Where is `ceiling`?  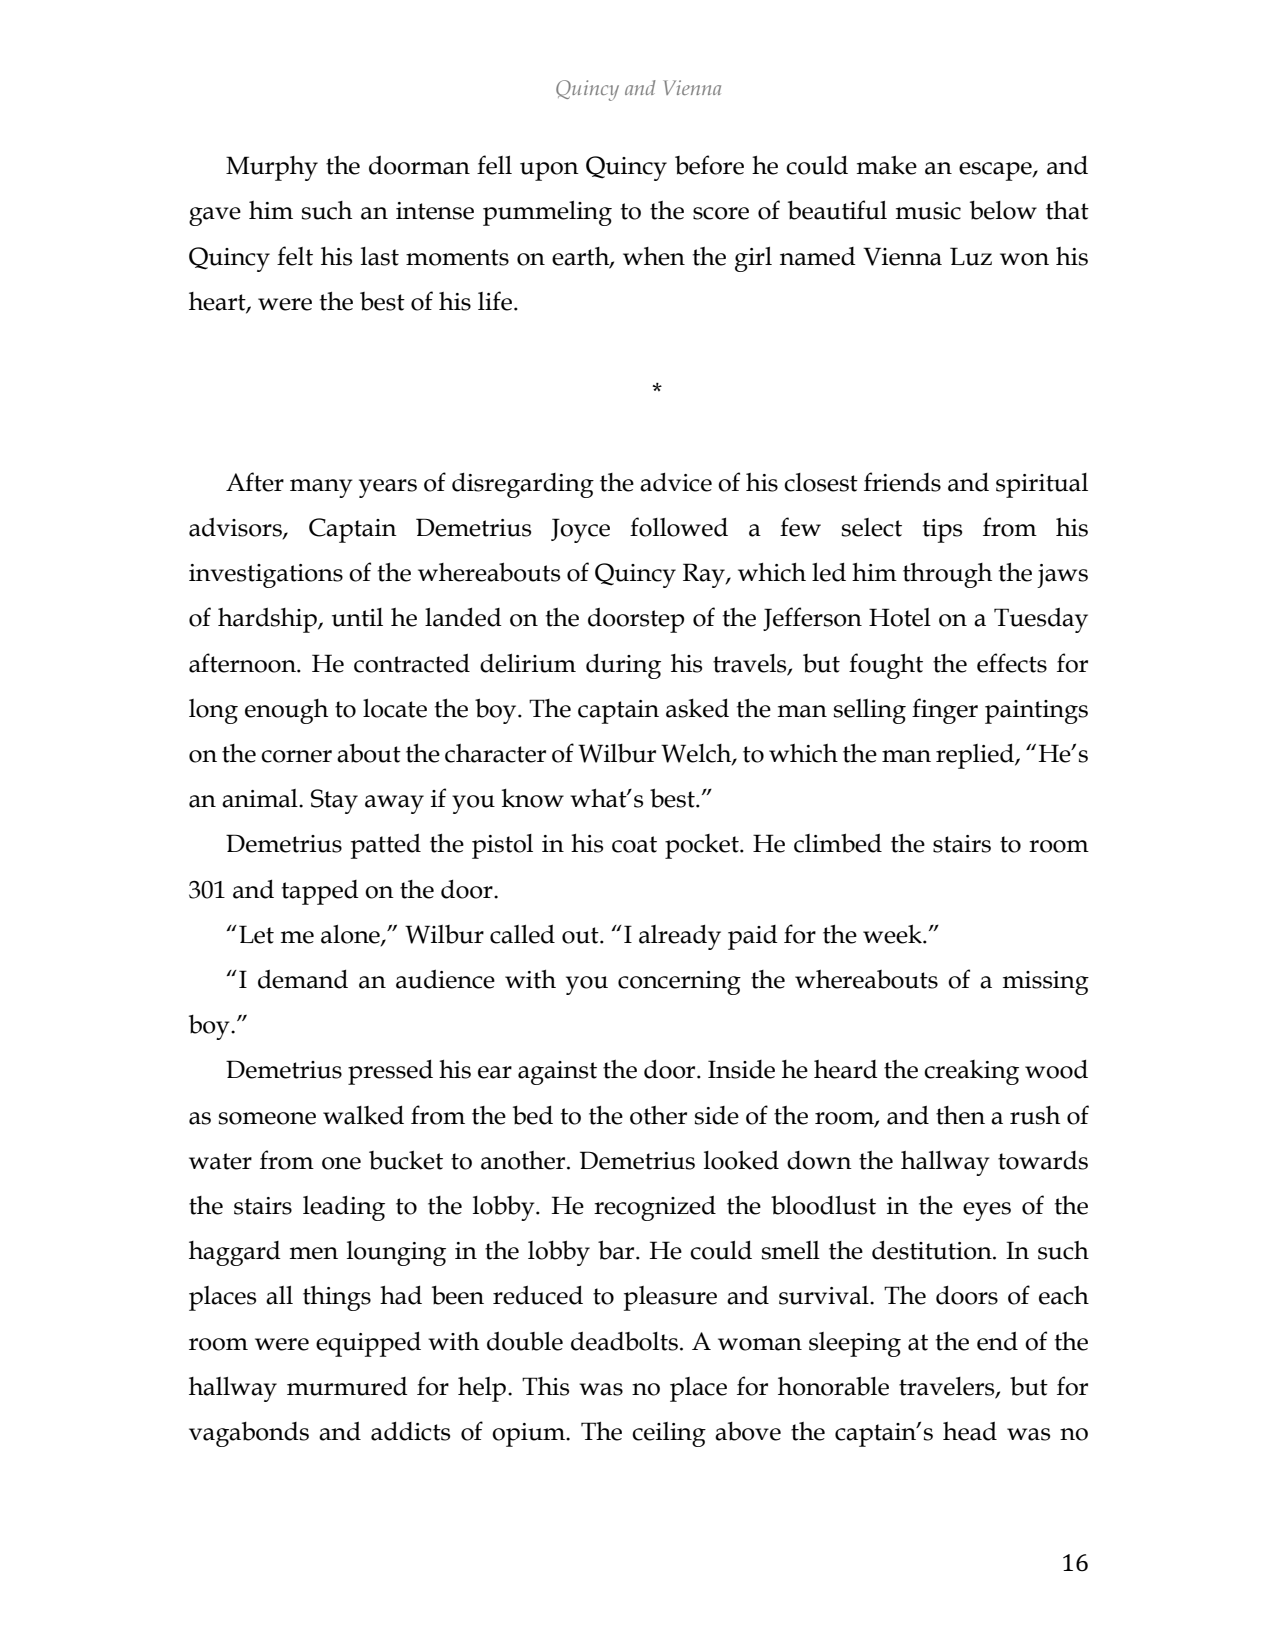 ceiling is located at coordinates (669, 1434).
